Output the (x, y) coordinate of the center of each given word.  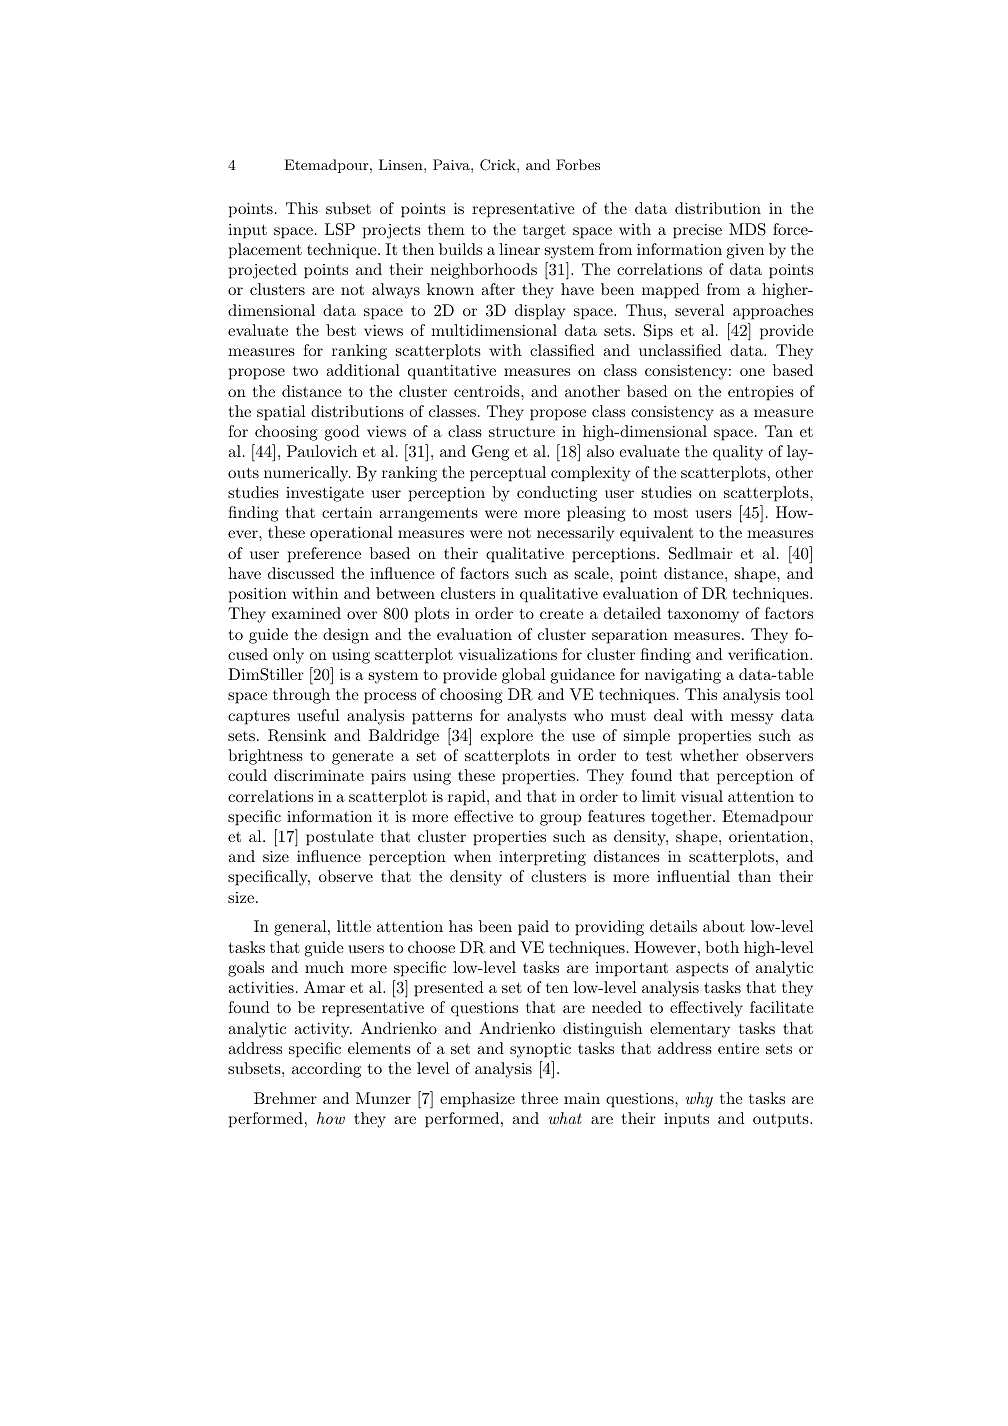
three (539, 1098)
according (326, 1070)
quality (738, 453)
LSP (340, 229)
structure (522, 432)
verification (769, 654)
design (346, 636)
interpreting (542, 858)
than (754, 876)
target (544, 232)
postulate (340, 838)
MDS (747, 229)
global (523, 676)
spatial (281, 413)
